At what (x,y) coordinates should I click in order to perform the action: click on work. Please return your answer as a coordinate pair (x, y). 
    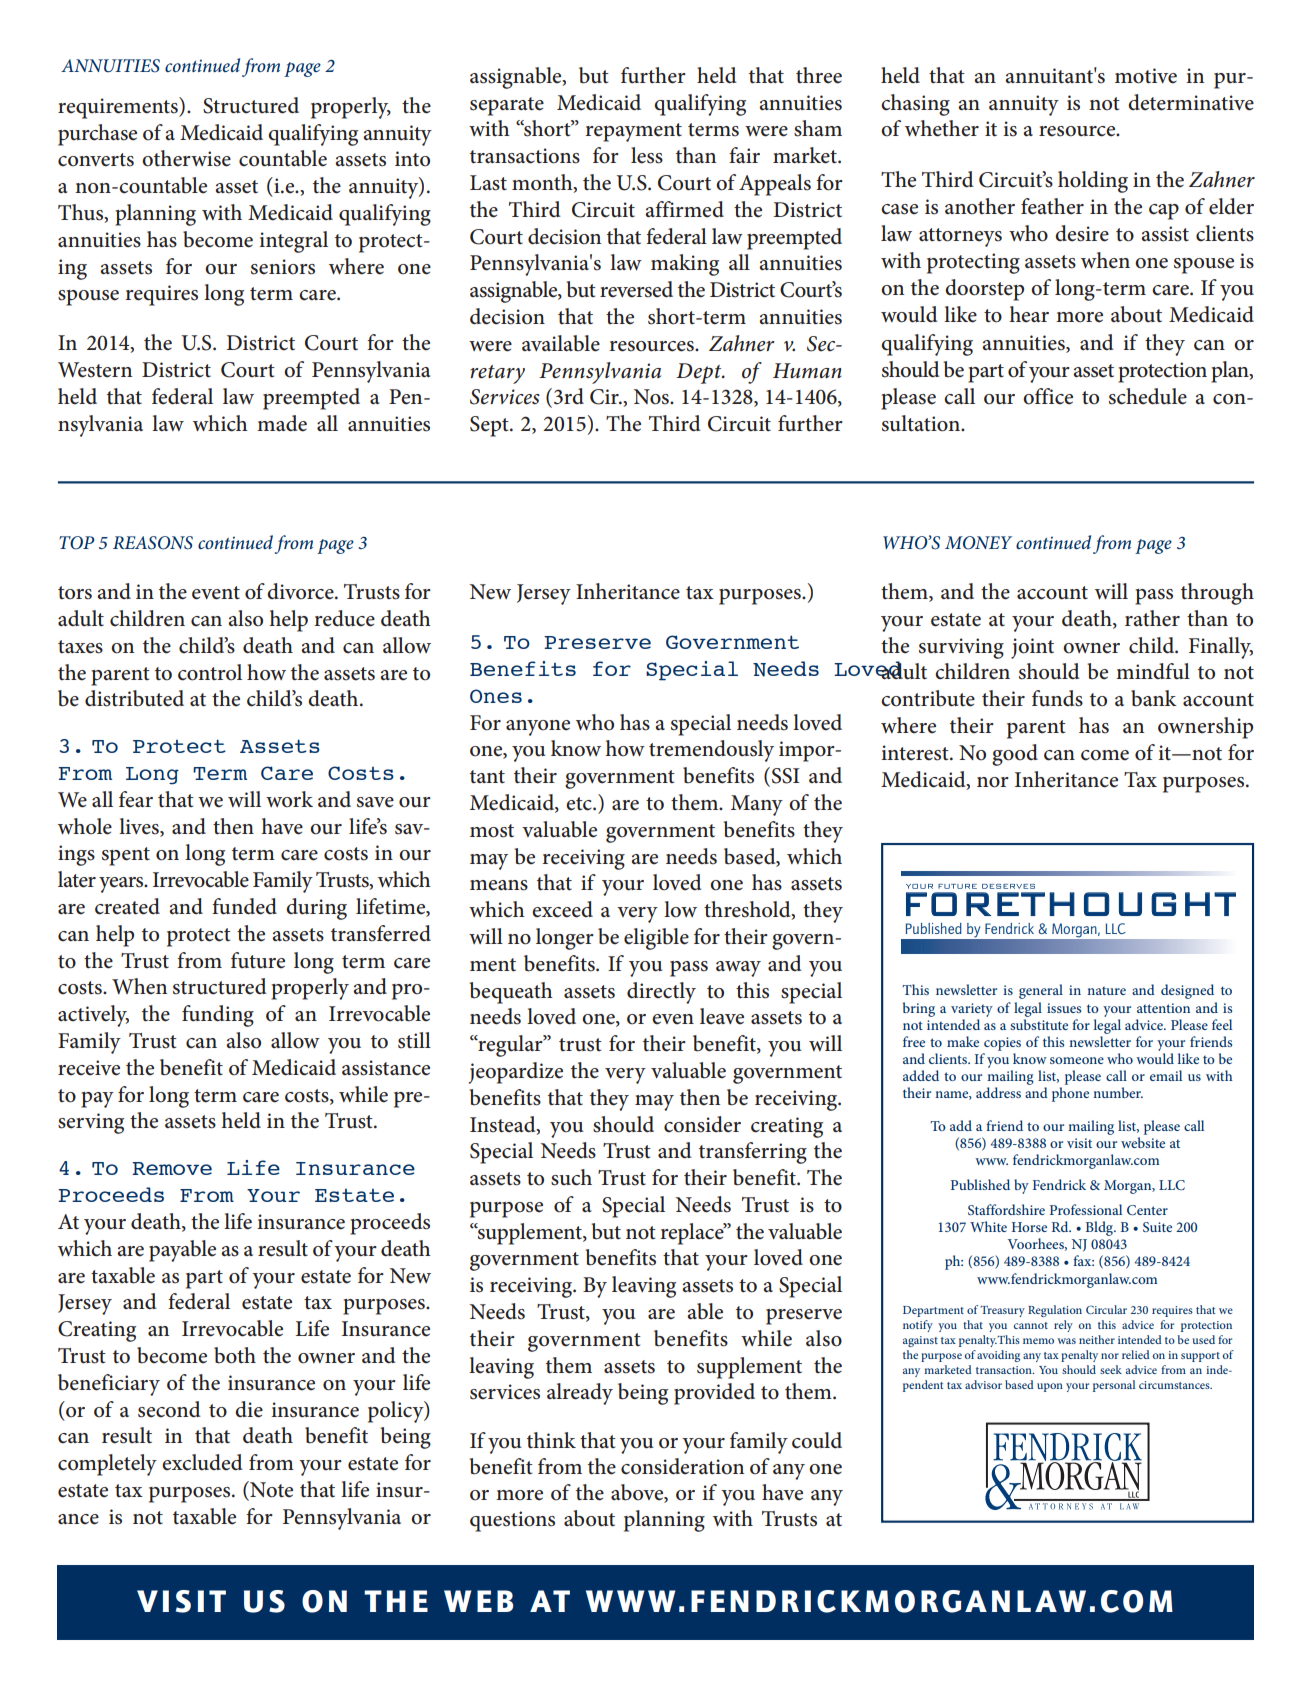
    Looking at the image, I should click on (289, 799).
